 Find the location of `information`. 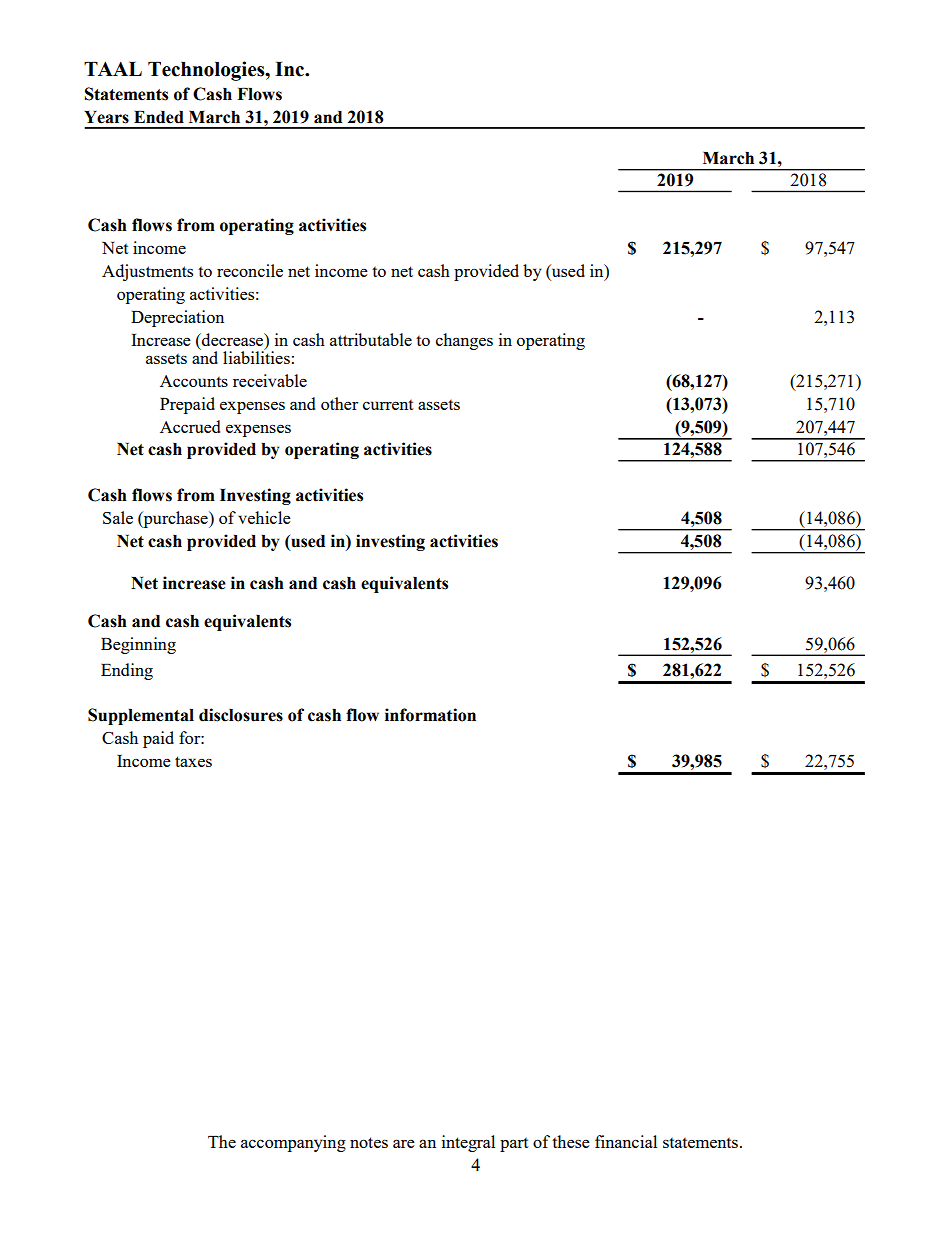

information is located at coordinates (430, 715).
